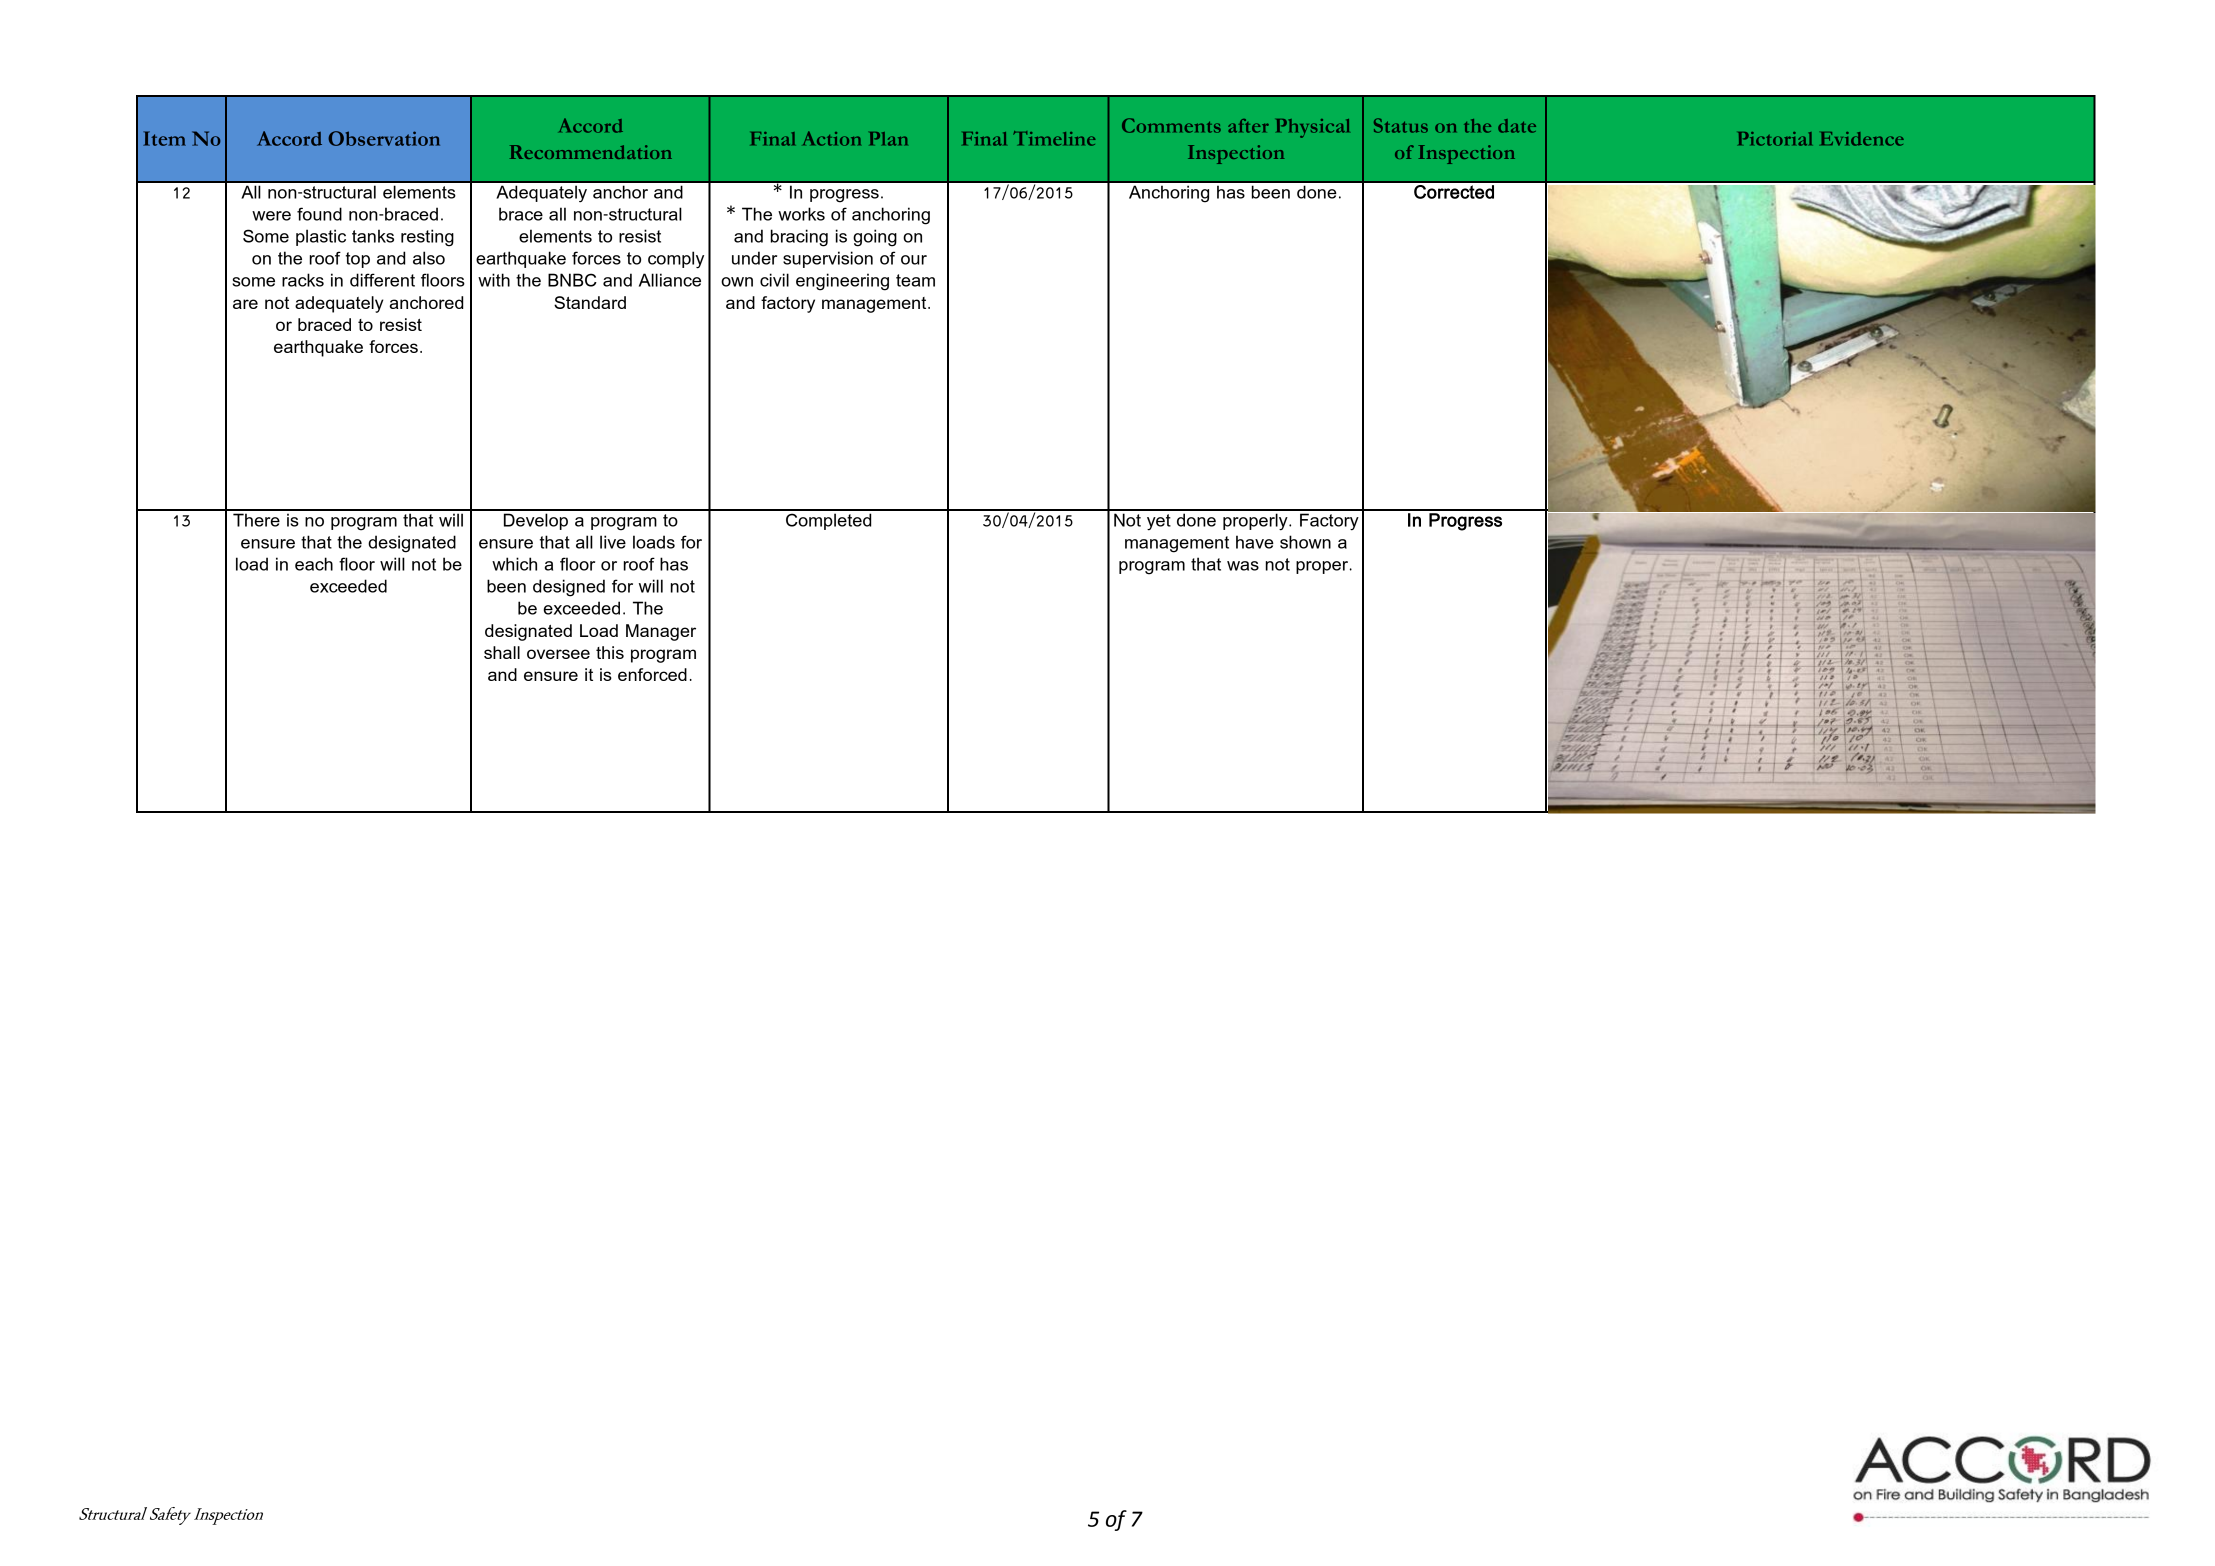 This screenshot has height=1566, width=2215. I want to click on have, so click(1255, 542).
